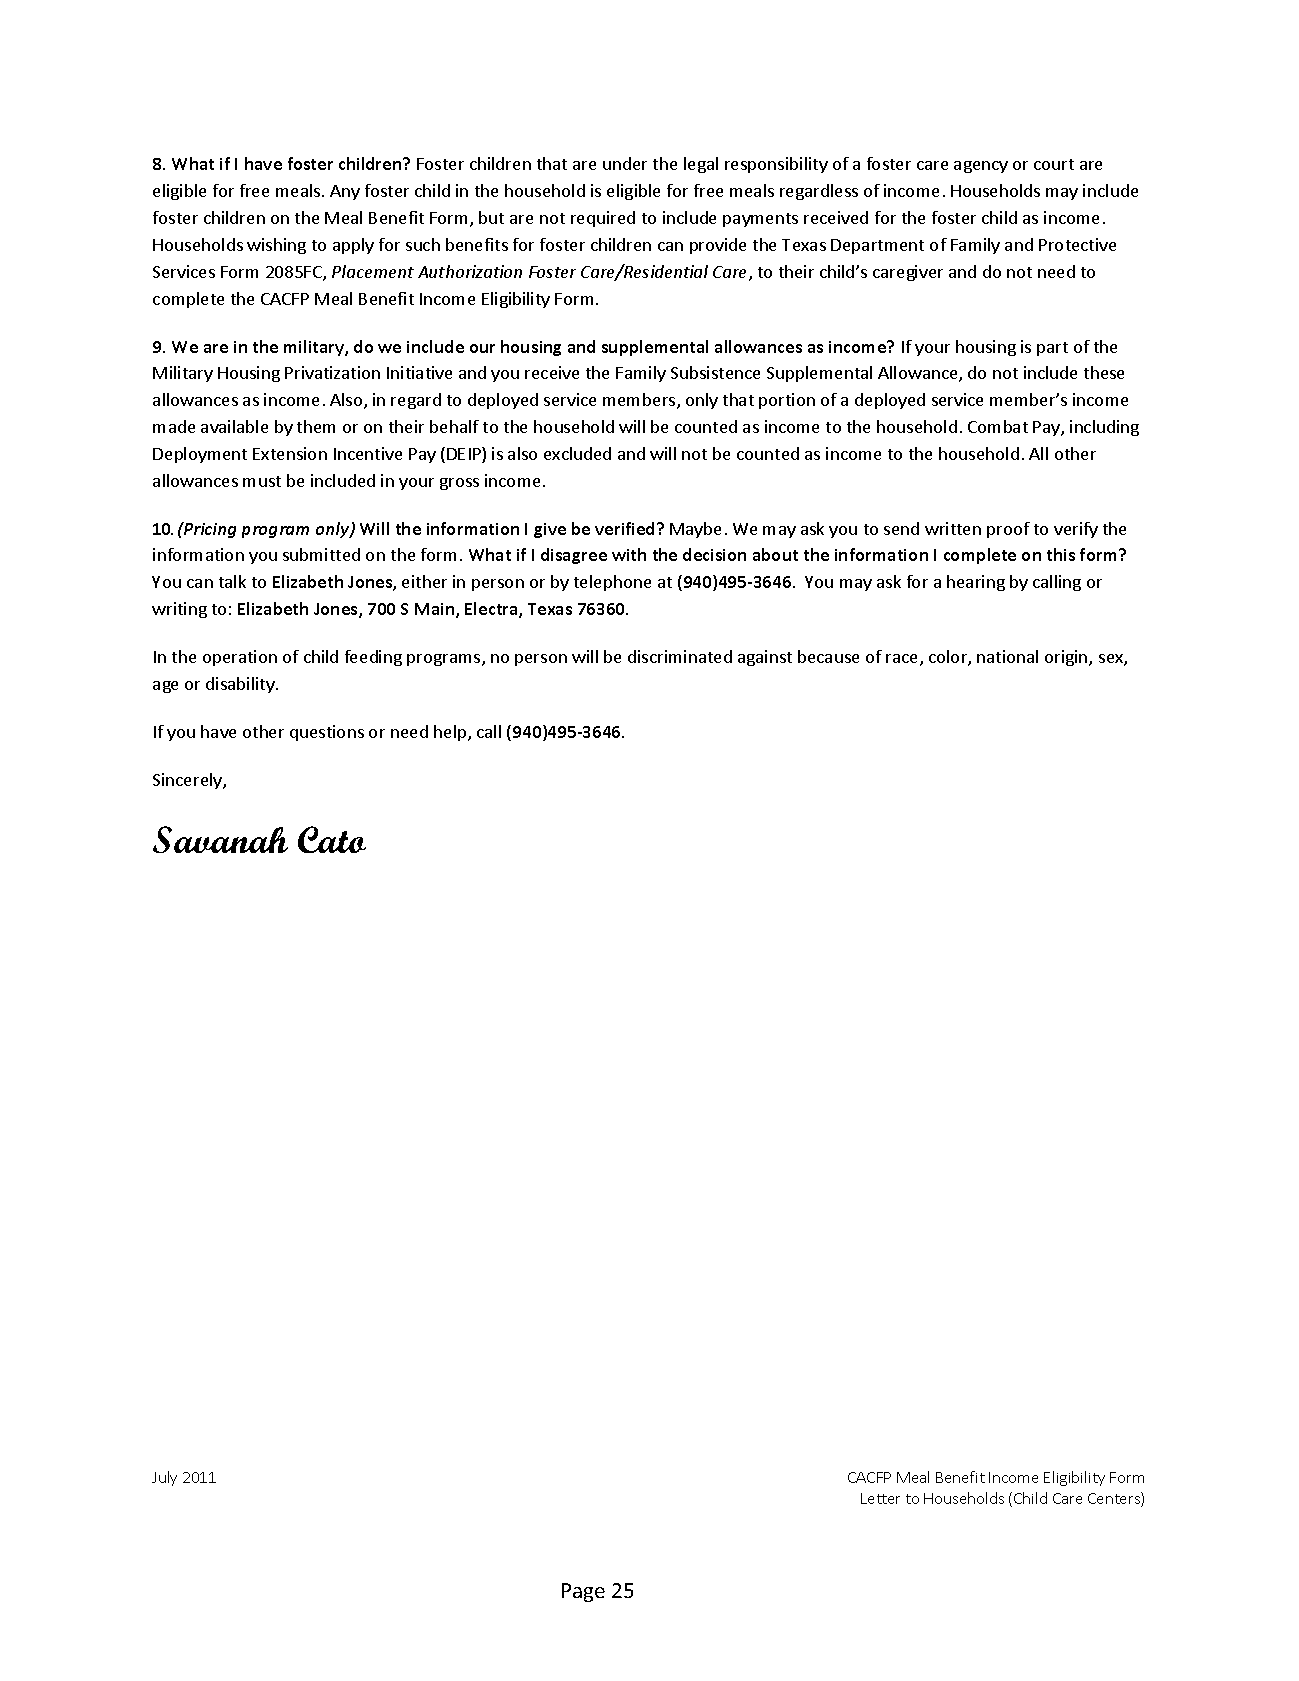  What do you see at coordinates (583, 1592) in the screenshot?
I see `Page` at bounding box center [583, 1592].
